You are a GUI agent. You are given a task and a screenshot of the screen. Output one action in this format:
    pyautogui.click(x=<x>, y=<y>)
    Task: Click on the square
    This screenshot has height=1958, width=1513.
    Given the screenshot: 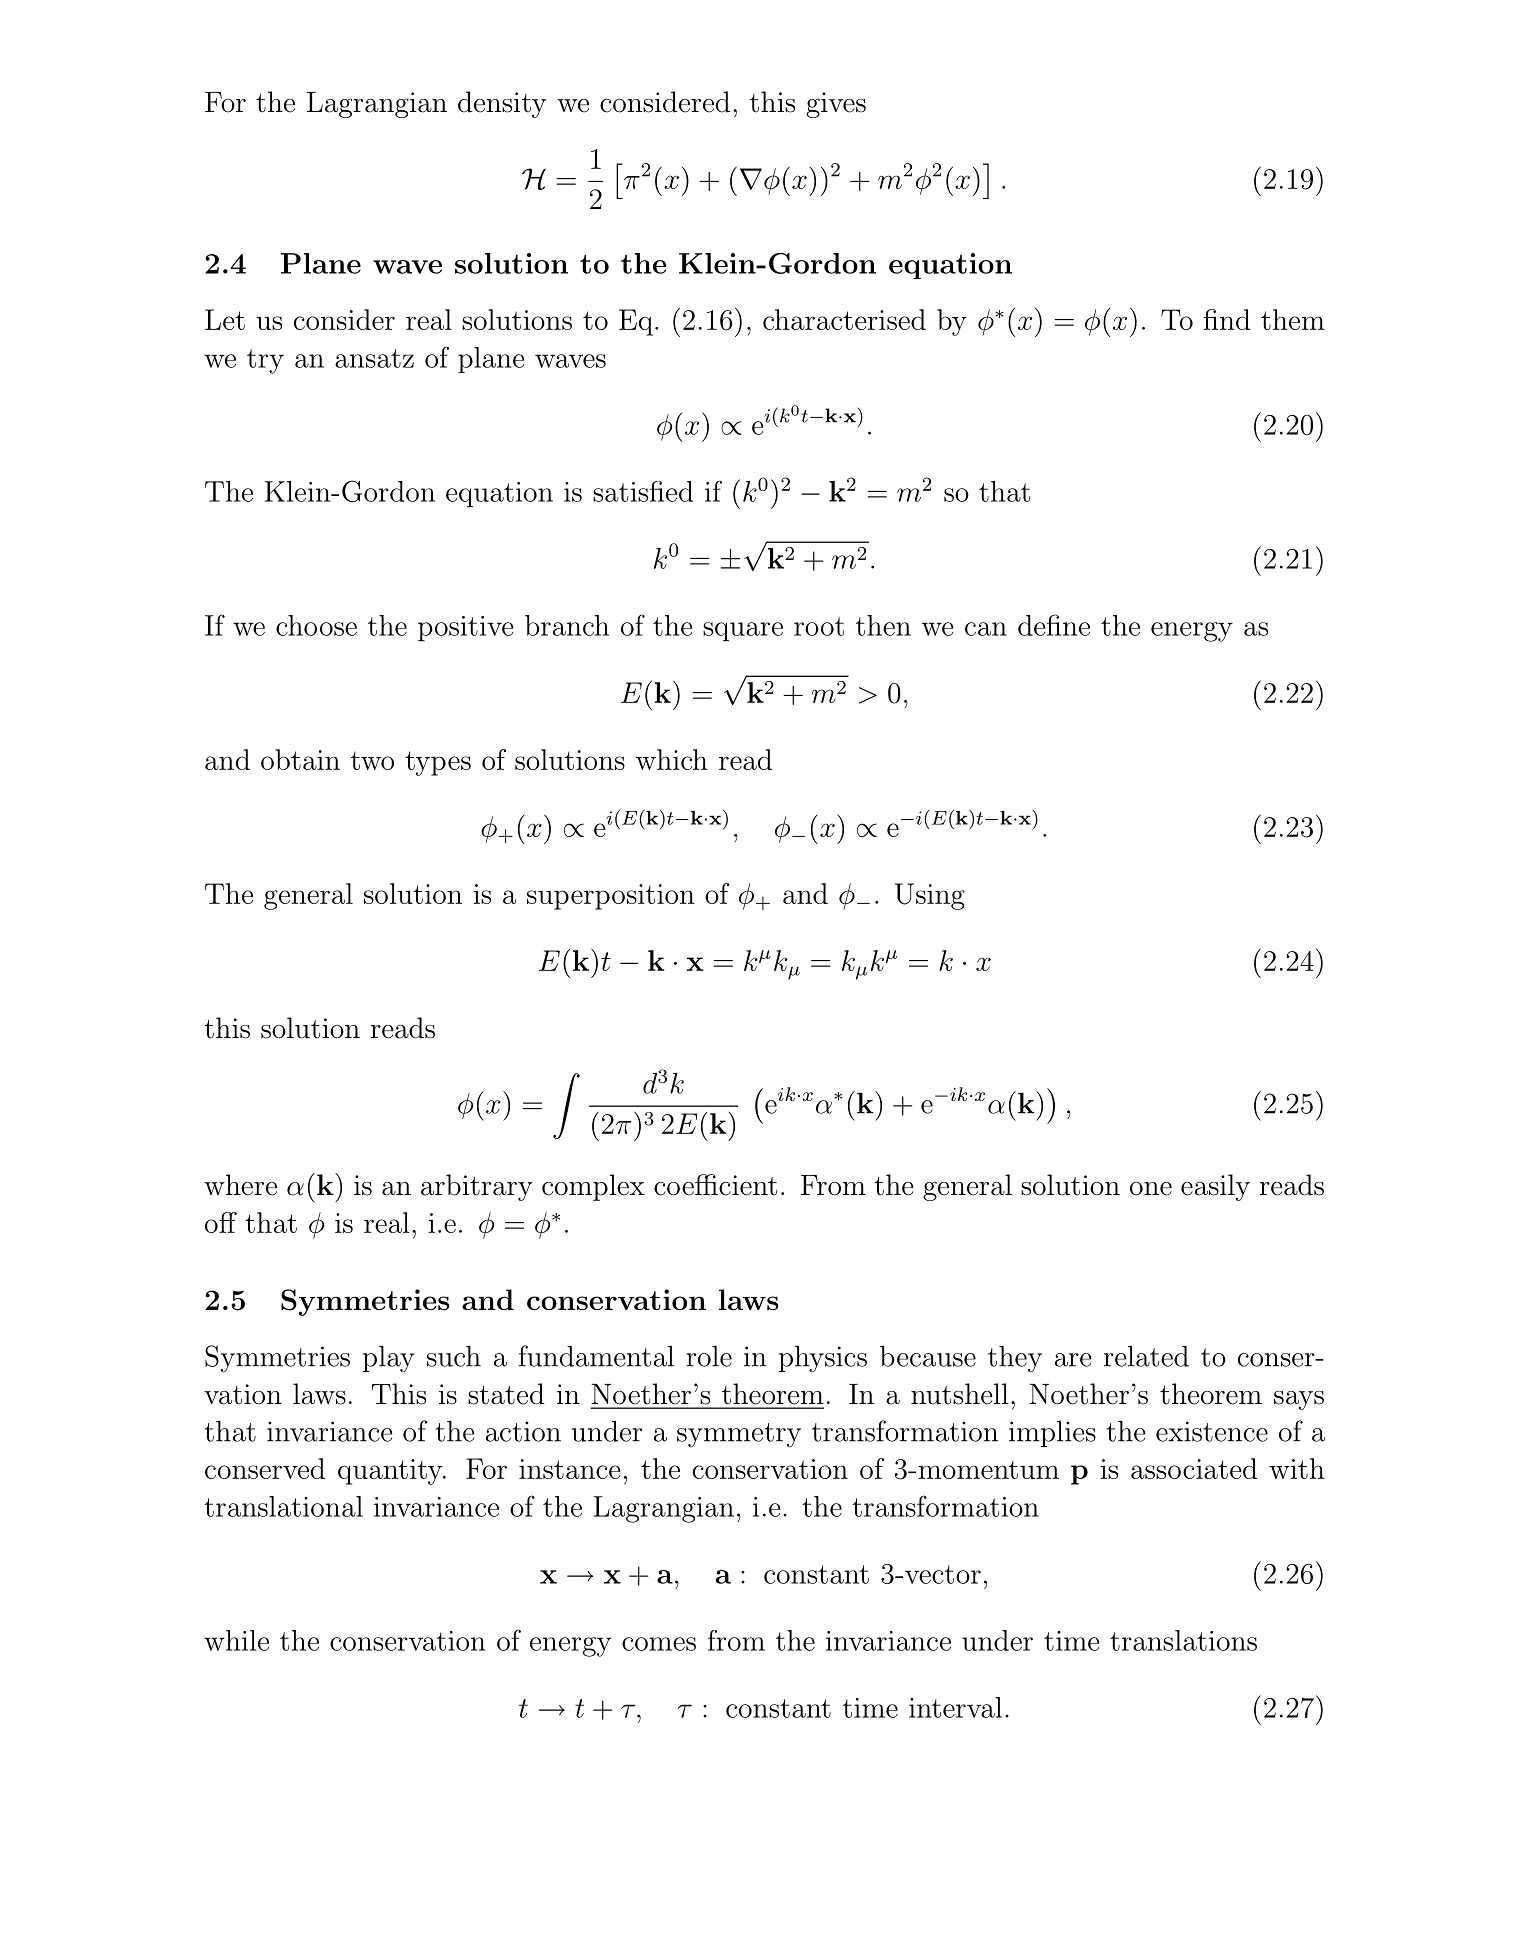 What is the action you would take?
    pyautogui.click(x=743, y=632)
